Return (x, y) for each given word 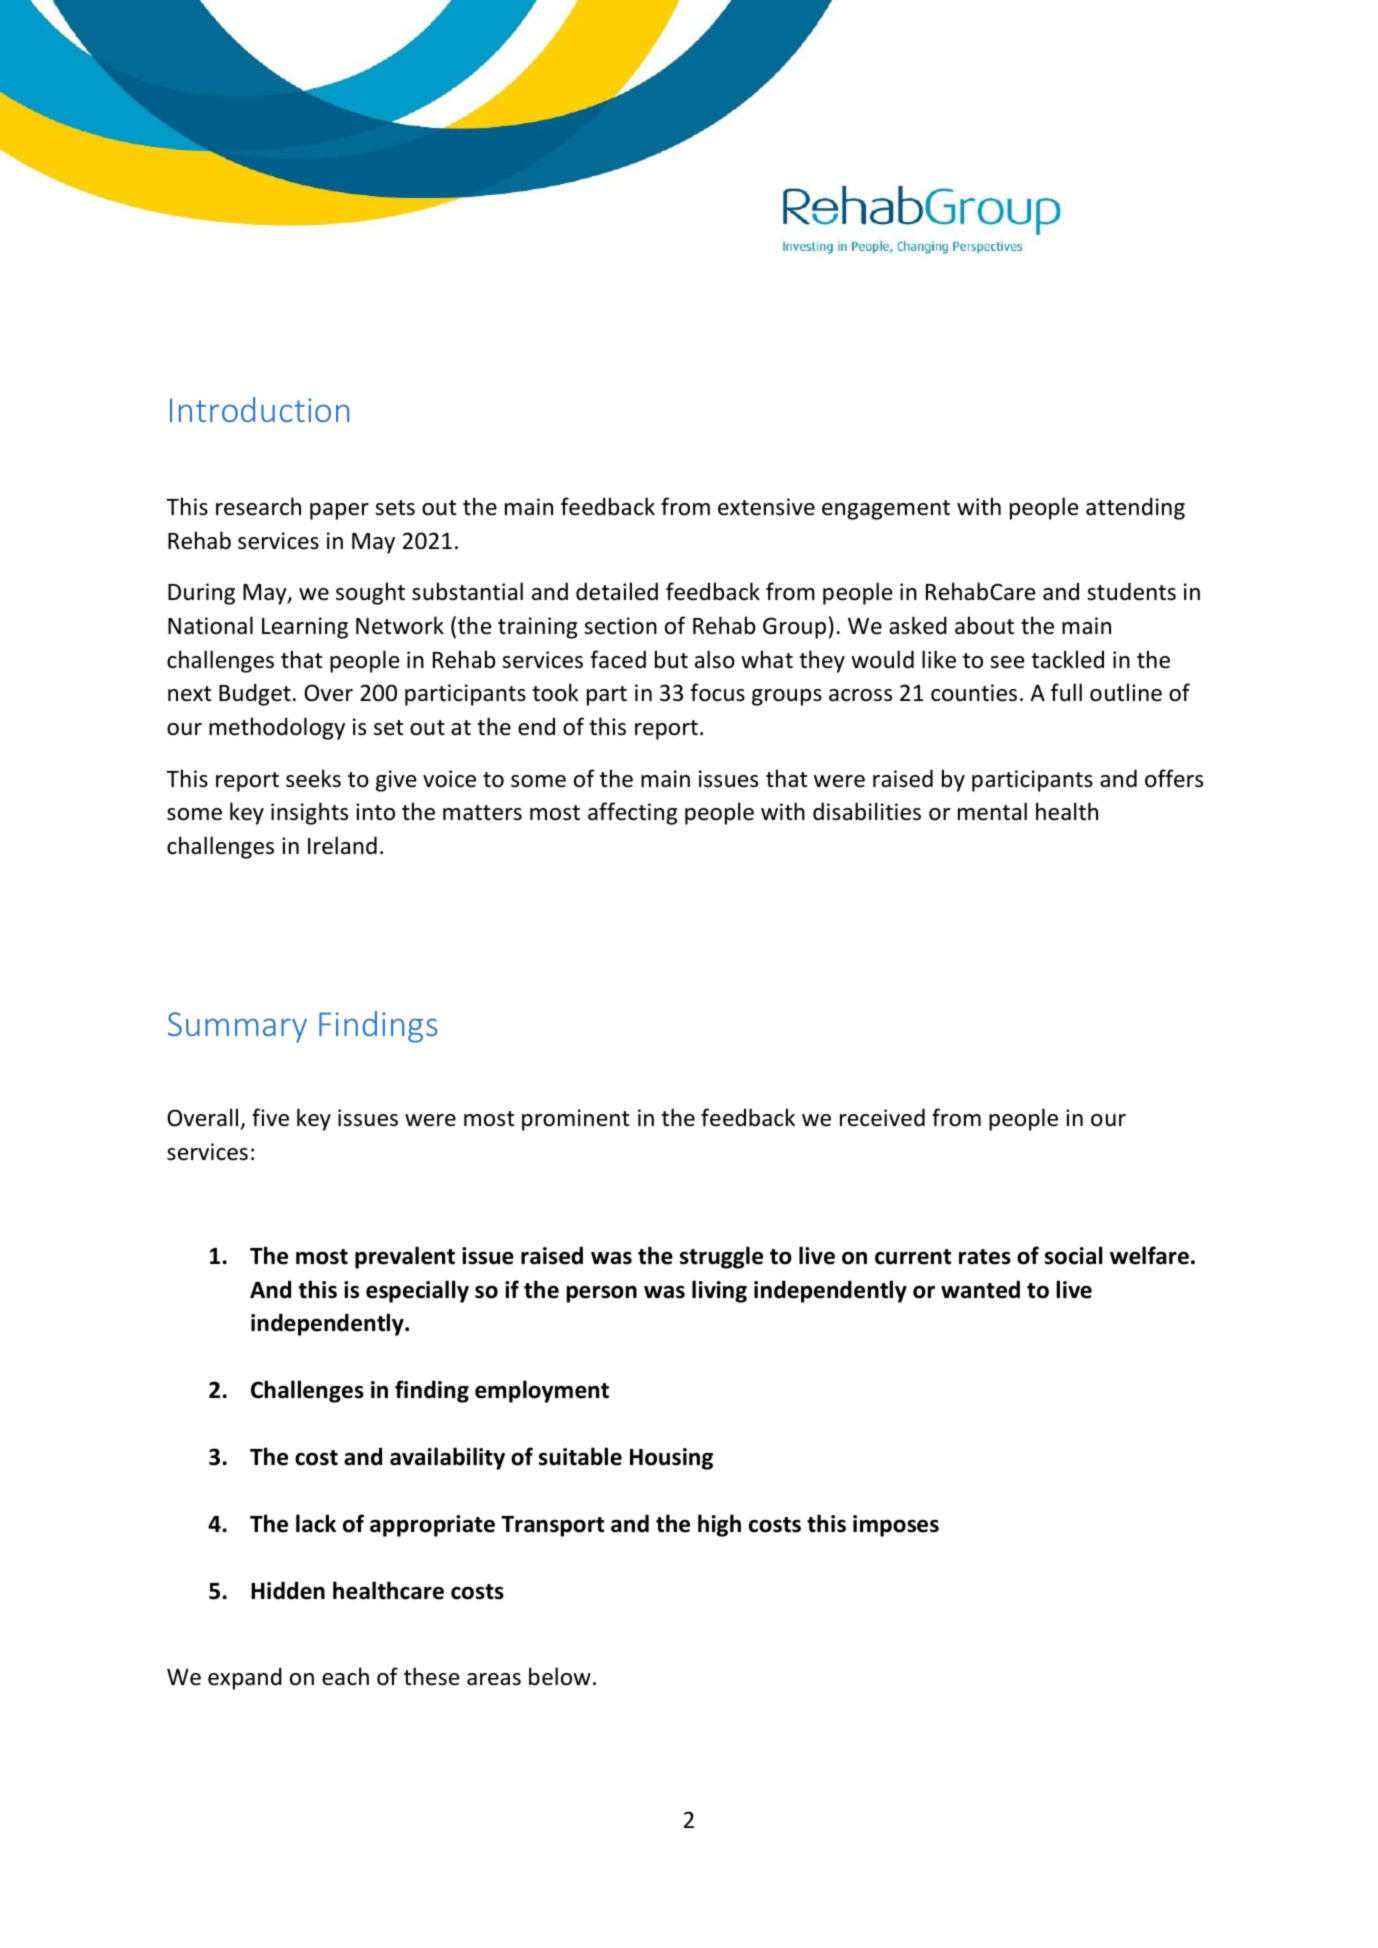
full (1066, 692)
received (882, 1117)
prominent (575, 1120)
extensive (766, 507)
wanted (980, 1289)
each (345, 1676)
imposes (896, 1526)
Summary (237, 1027)
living (719, 1291)
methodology (277, 728)
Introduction (259, 409)
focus (718, 692)
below (560, 1676)
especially (417, 1291)
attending (1135, 508)
